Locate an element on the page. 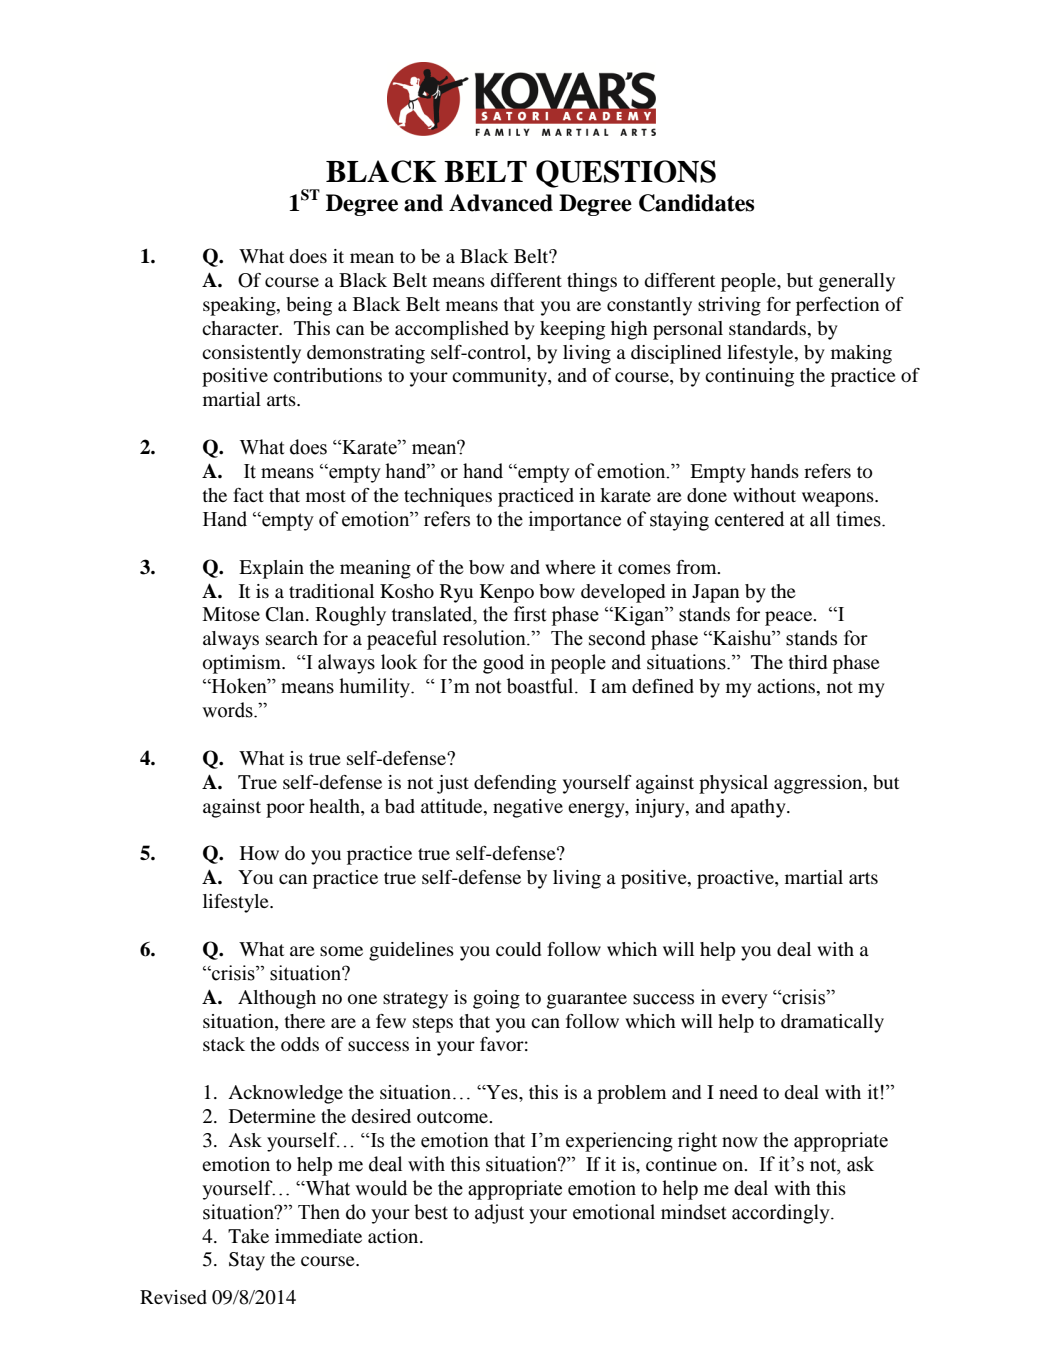  consistently is located at coordinates (251, 354).
